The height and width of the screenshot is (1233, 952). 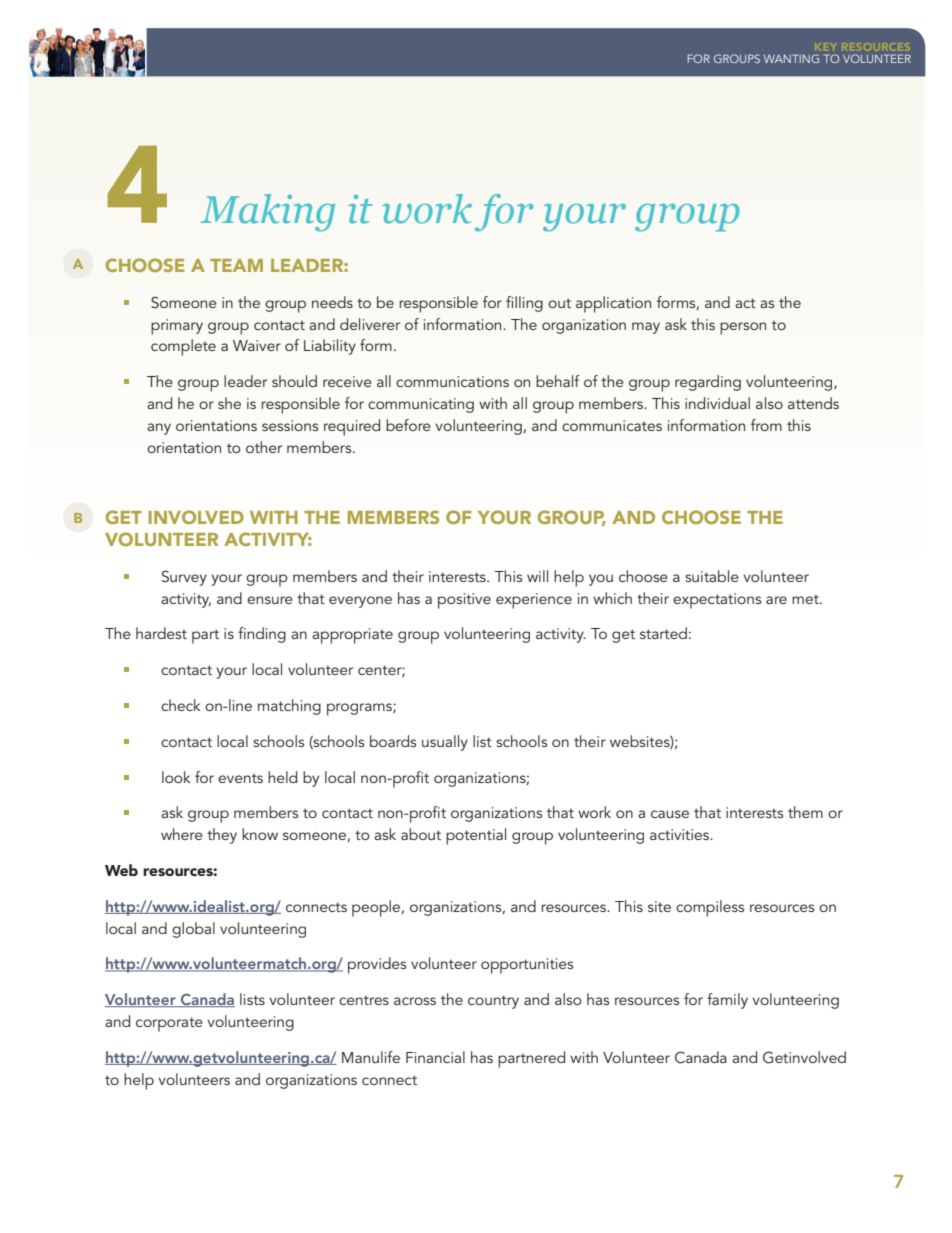 I want to click on filling, so click(x=524, y=304).
